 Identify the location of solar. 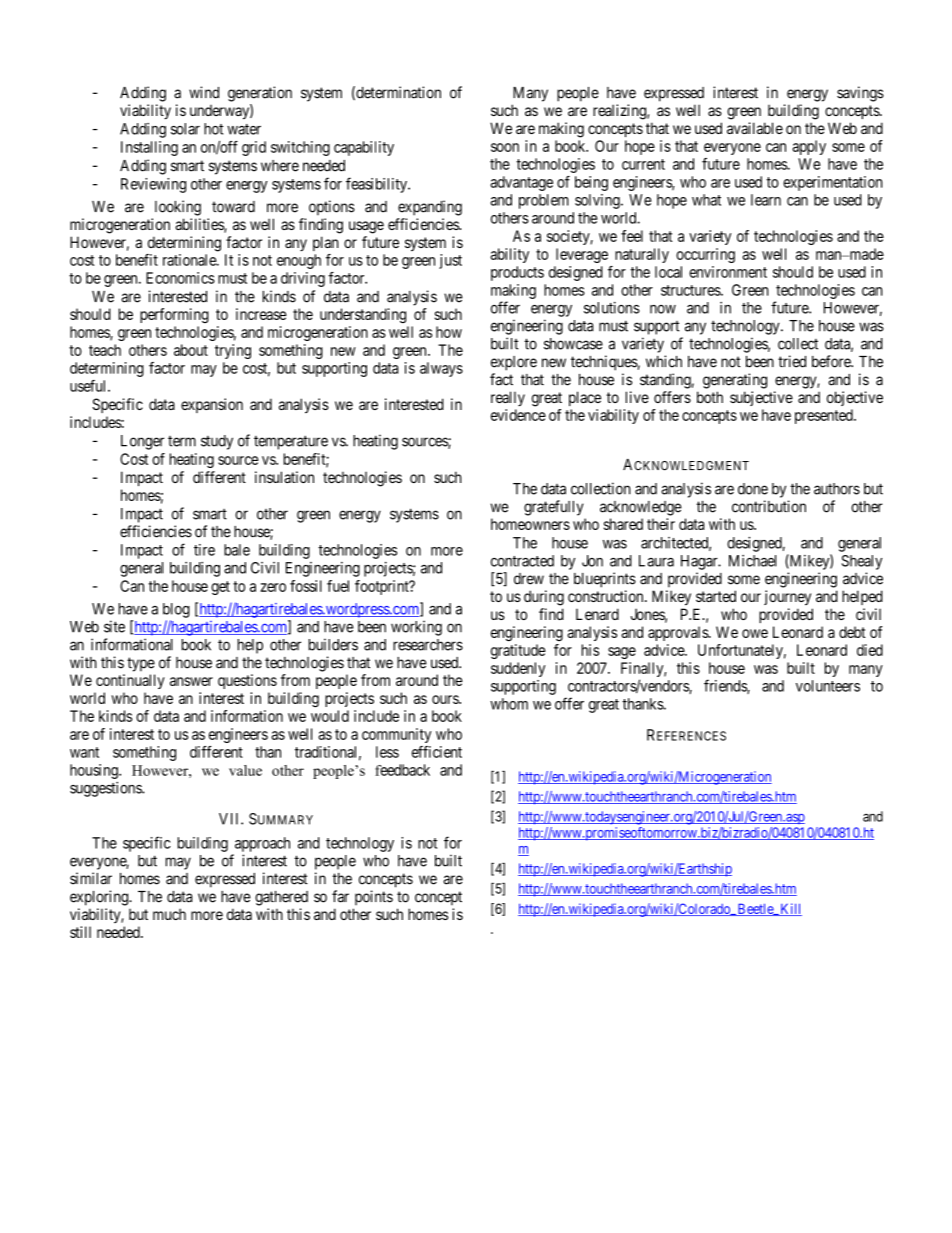
(185, 129).
